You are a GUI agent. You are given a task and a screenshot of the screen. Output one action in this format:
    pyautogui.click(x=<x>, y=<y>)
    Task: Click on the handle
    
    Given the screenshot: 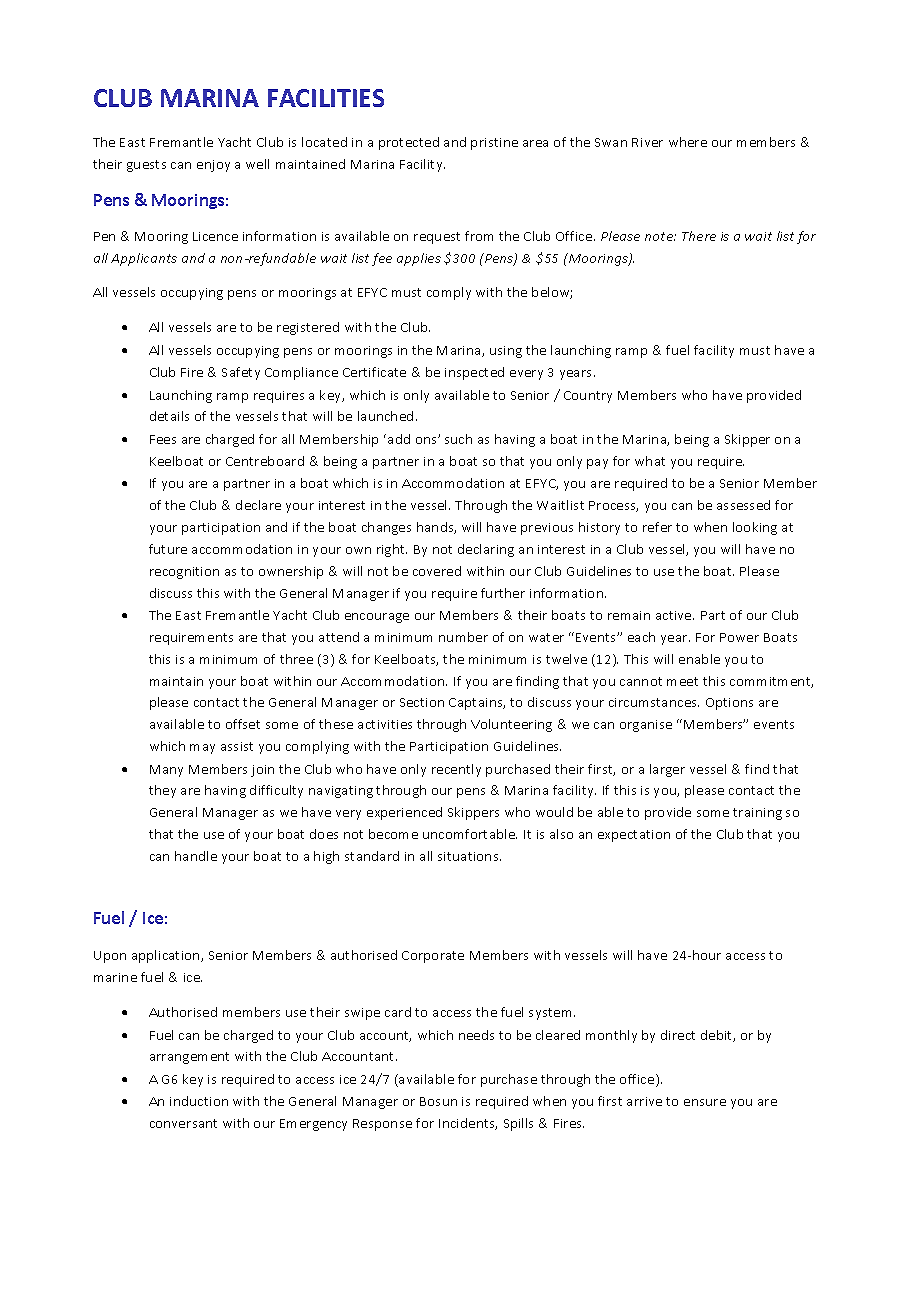 What is the action you would take?
    pyautogui.click(x=196, y=856)
